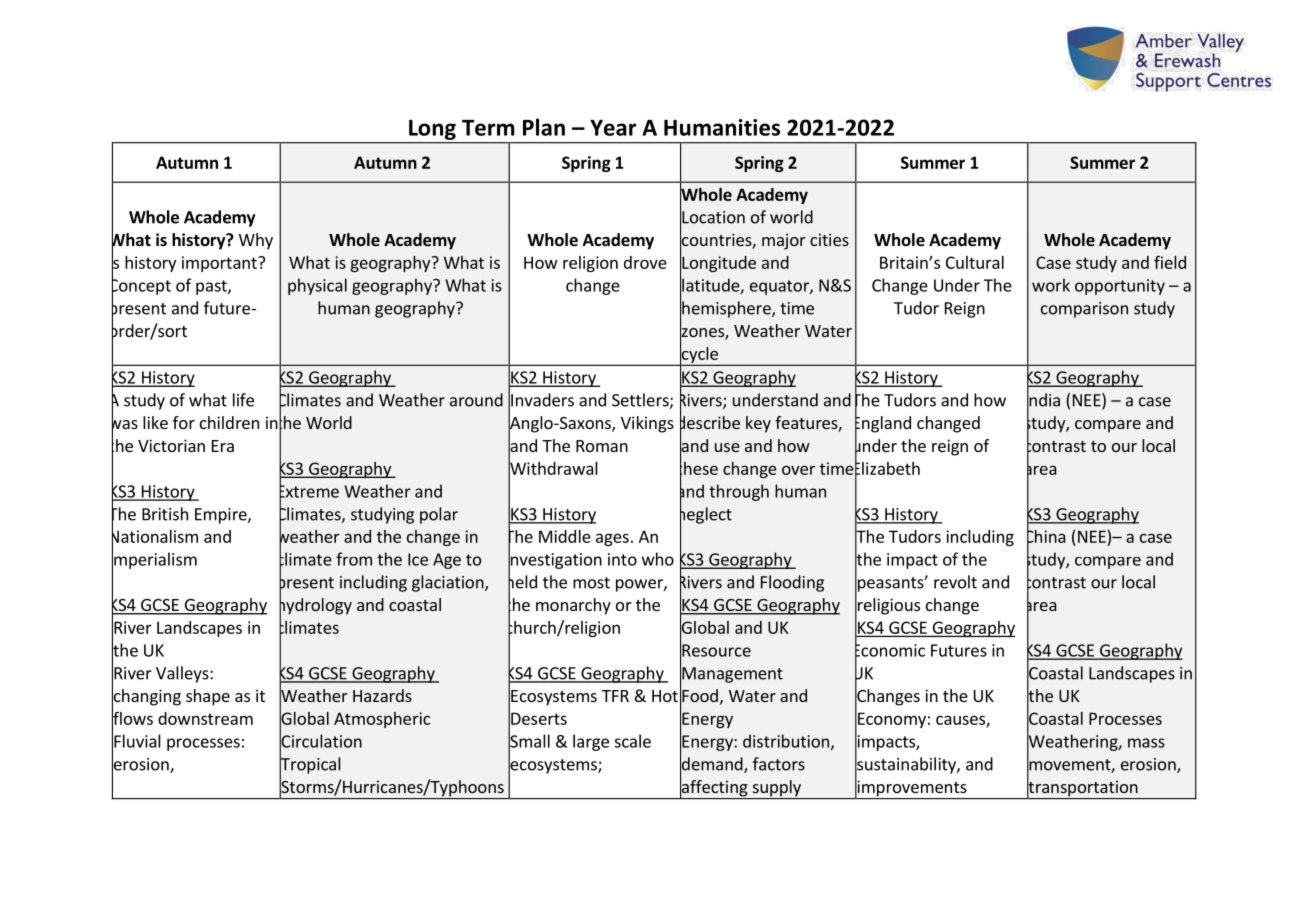 The image size is (1308, 924). Describe the element at coordinates (647, 424) in the screenshot. I see `Vikings` at that location.
